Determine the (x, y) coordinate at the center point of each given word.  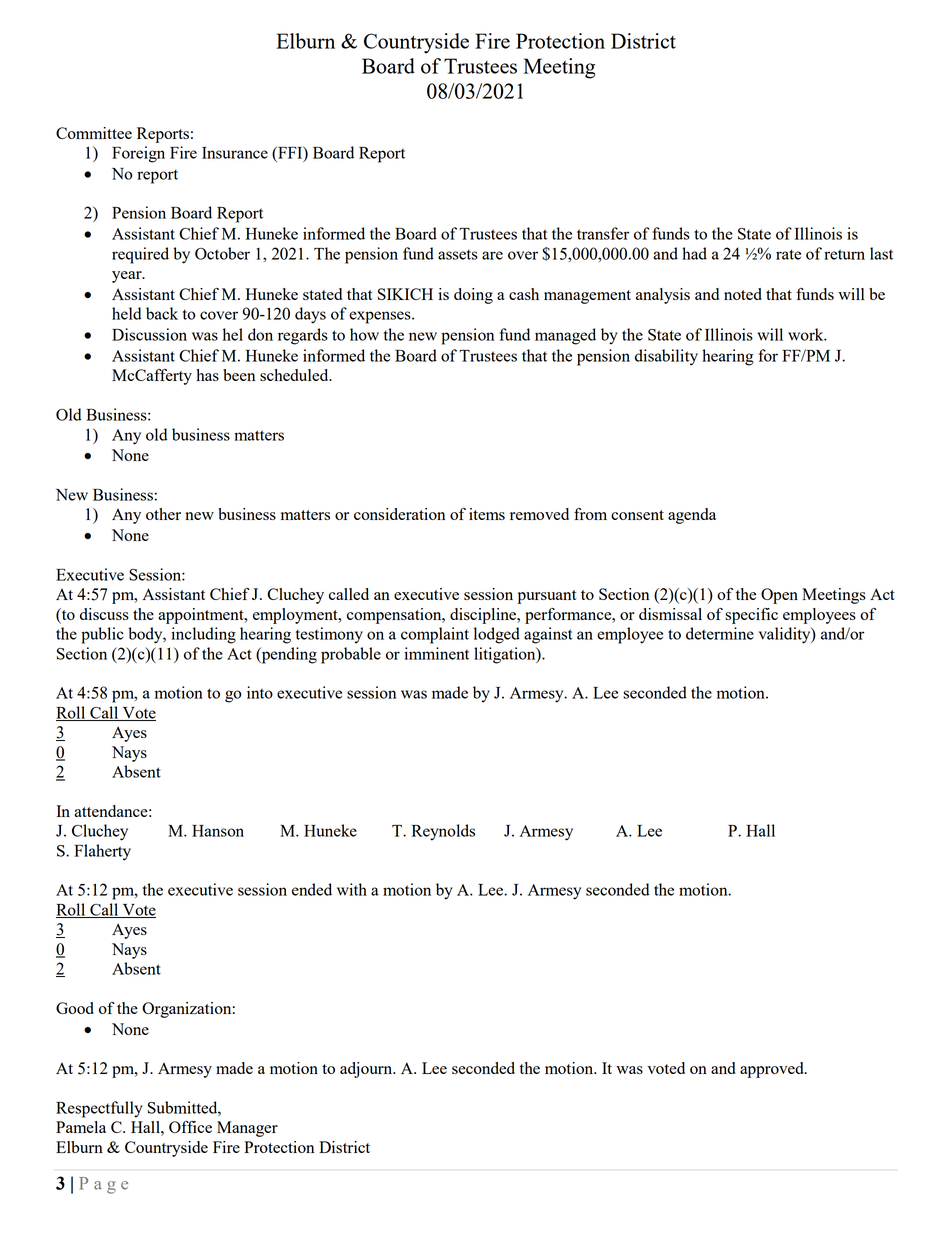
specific (751, 616)
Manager (247, 1129)
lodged (497, 635)
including (203, 635)
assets (458, 254)
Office (190, 1127)
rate (788, 254)
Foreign (138, 154)
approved (773, 1070)
